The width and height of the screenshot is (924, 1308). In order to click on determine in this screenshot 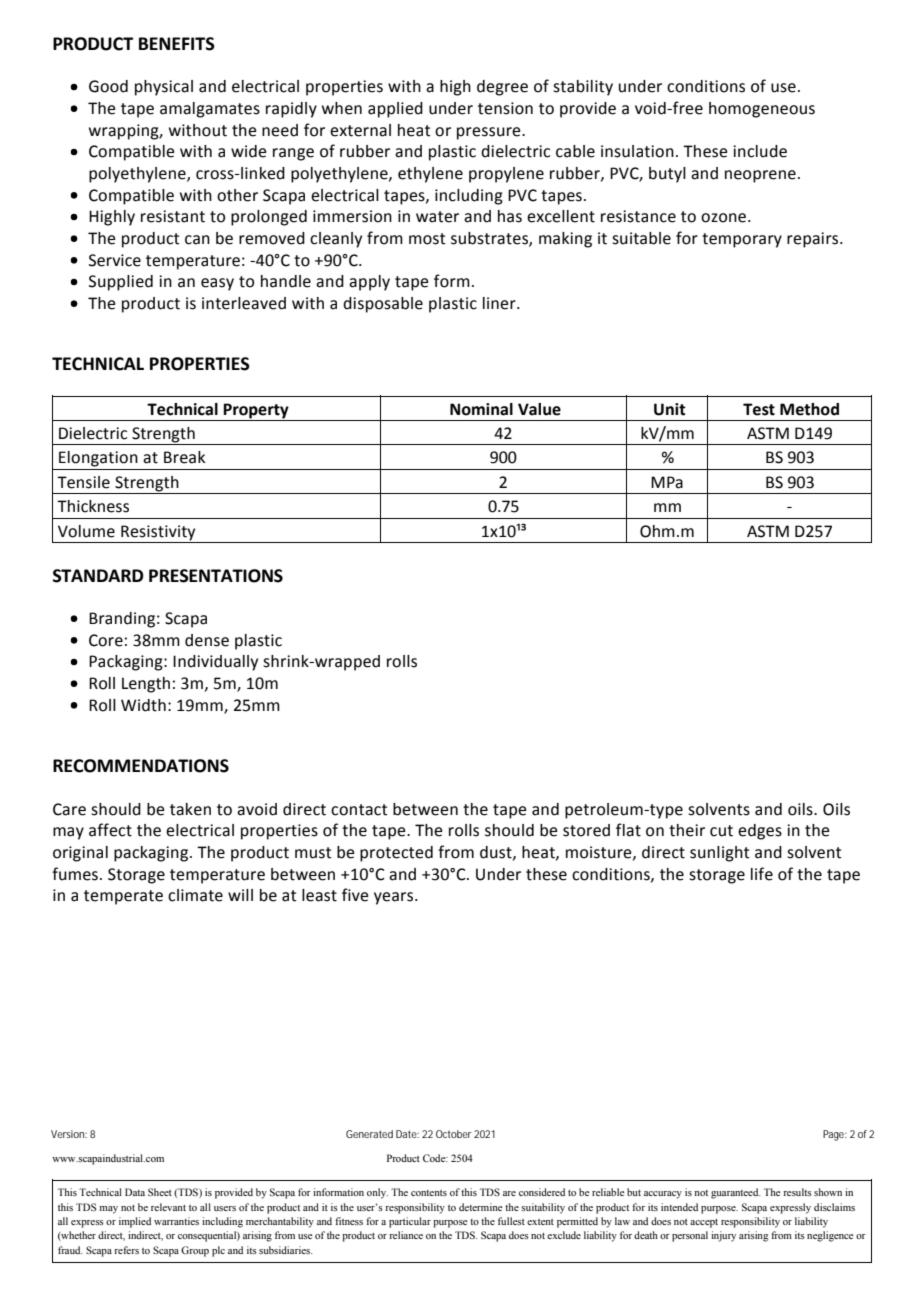, I will do `click(481, 1207)`.
